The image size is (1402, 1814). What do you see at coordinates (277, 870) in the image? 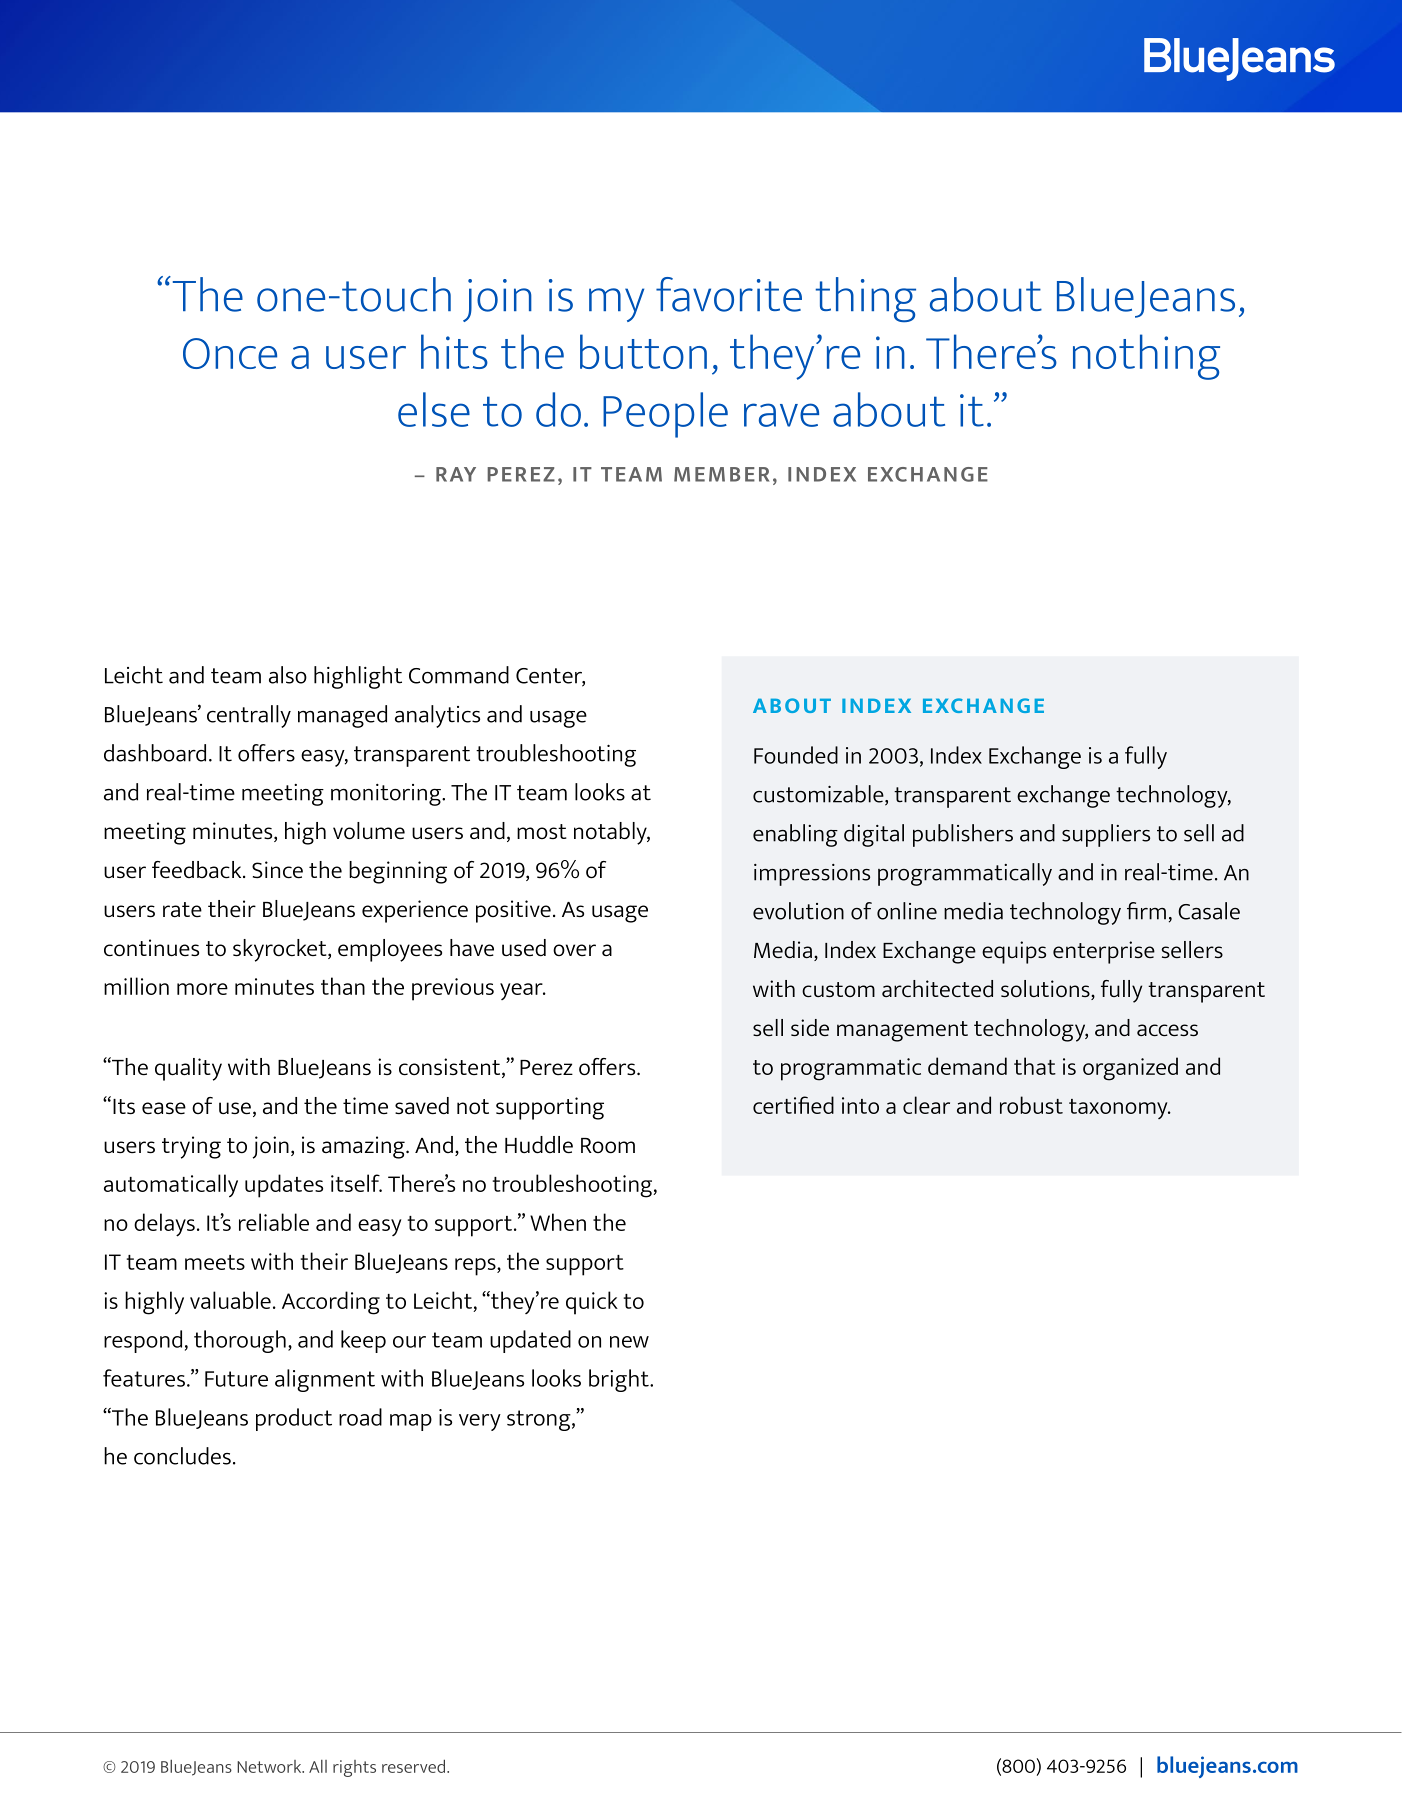
I see `Since` at bounding box center [277, 870].
